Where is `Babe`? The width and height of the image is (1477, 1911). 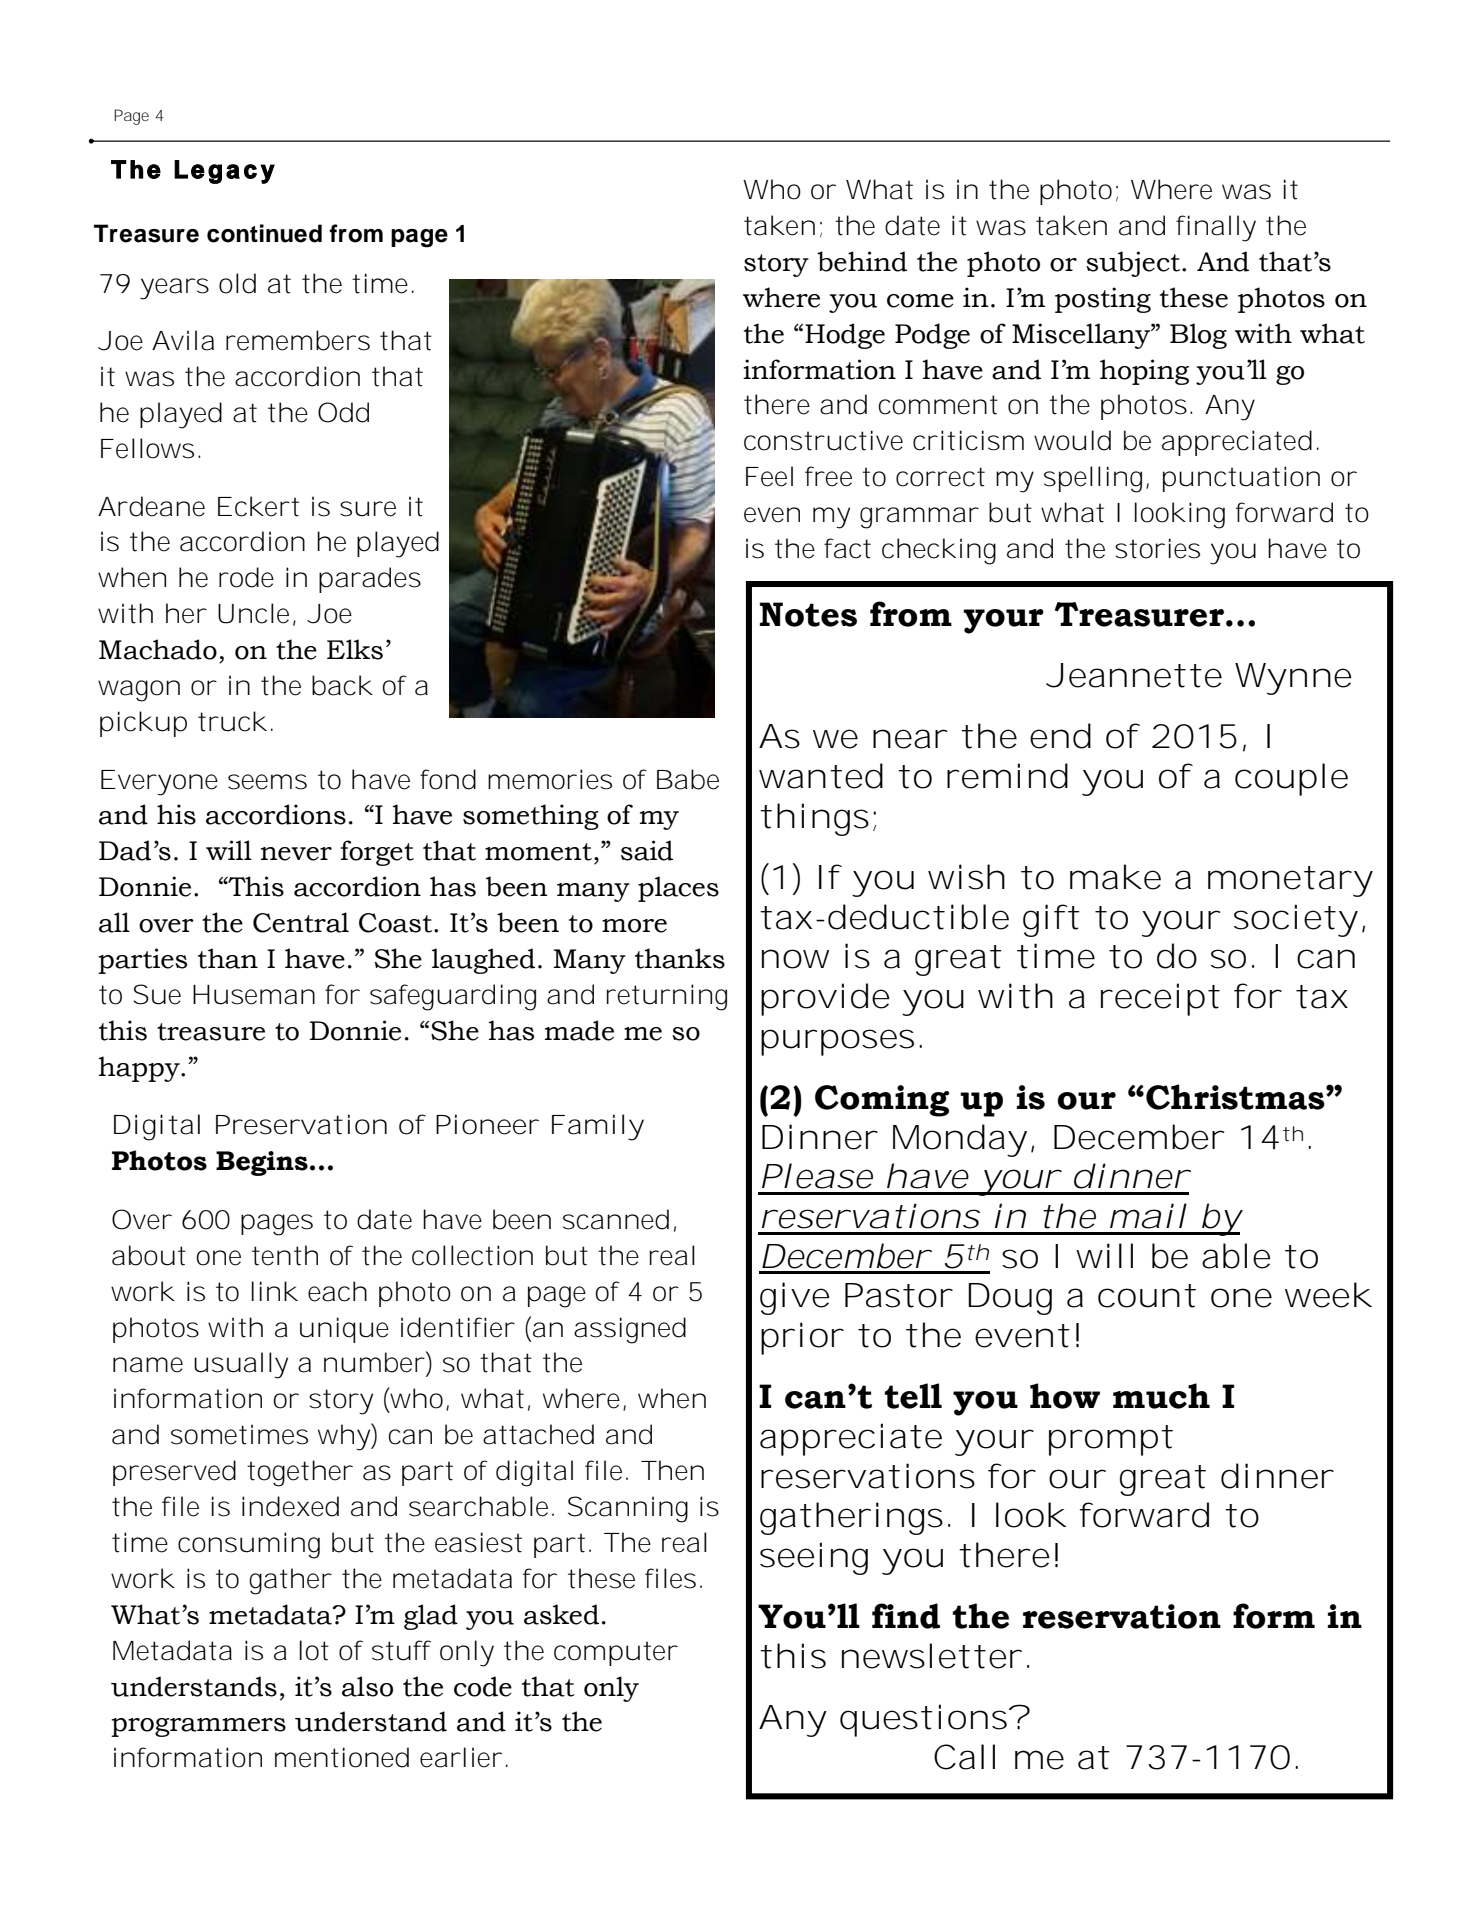
Babe is located at coordinates (688, 779).
